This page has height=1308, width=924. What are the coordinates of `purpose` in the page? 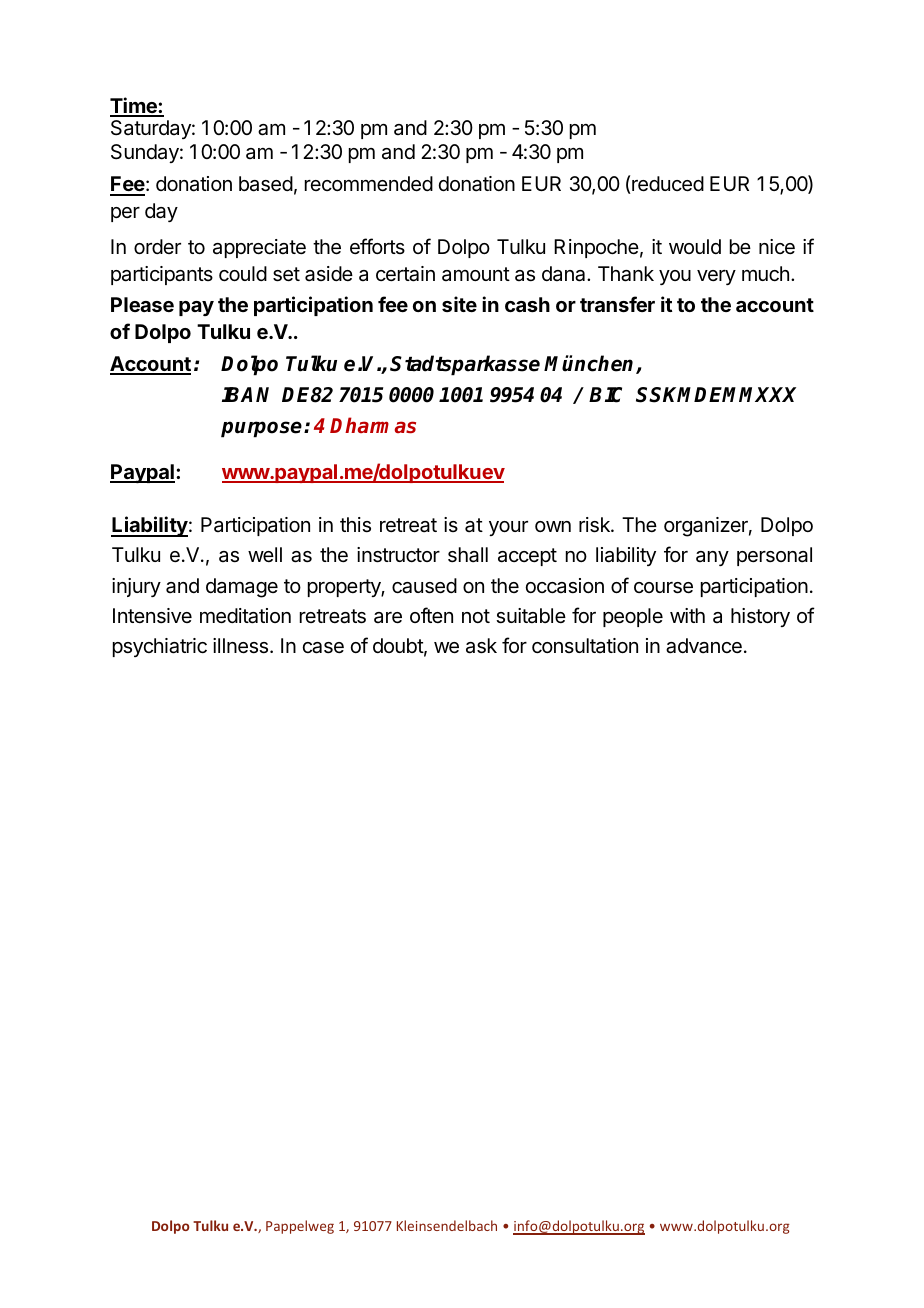 It's located at (263, 429).
